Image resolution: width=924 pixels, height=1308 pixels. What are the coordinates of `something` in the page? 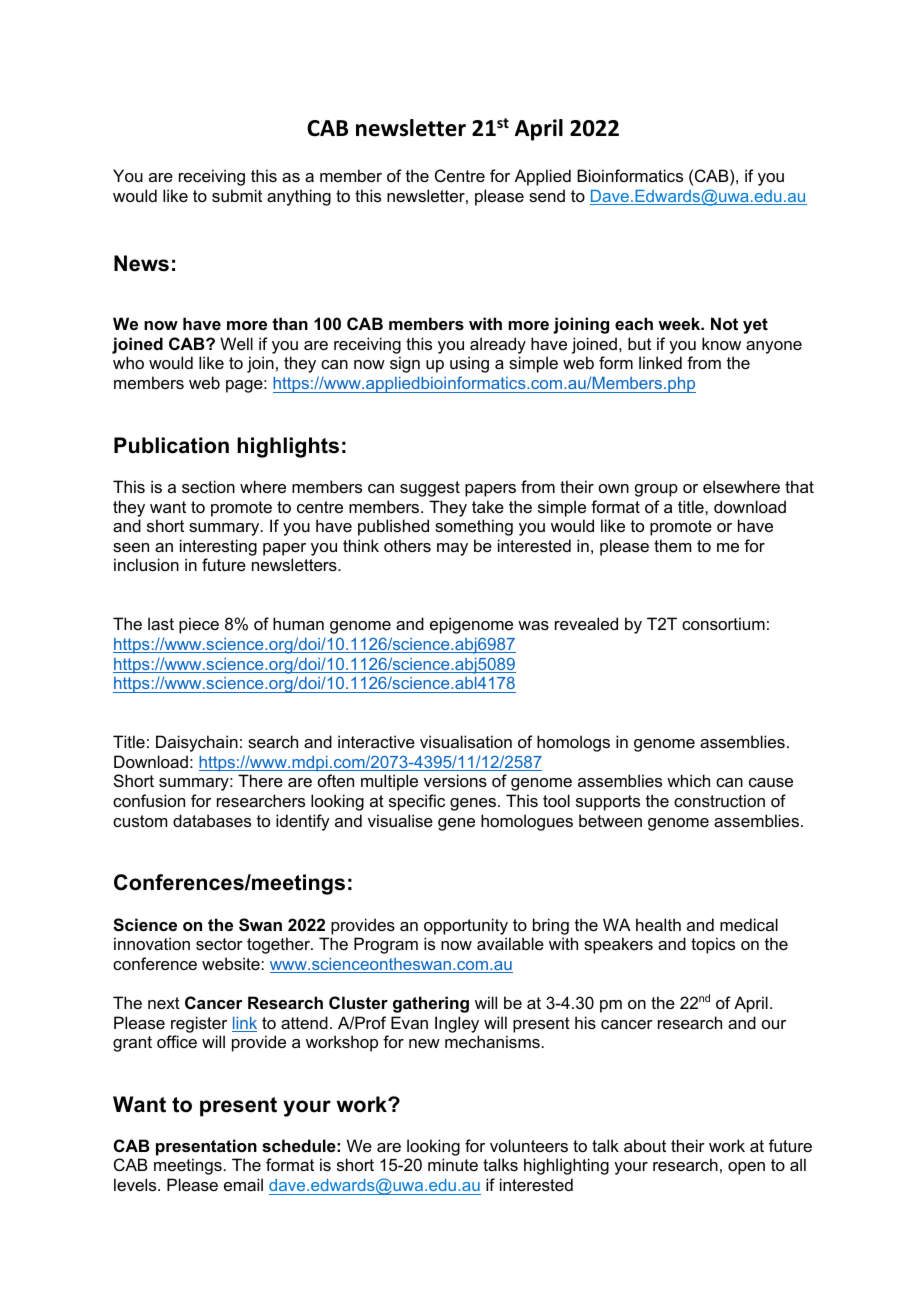 It's located at (474, 527).
